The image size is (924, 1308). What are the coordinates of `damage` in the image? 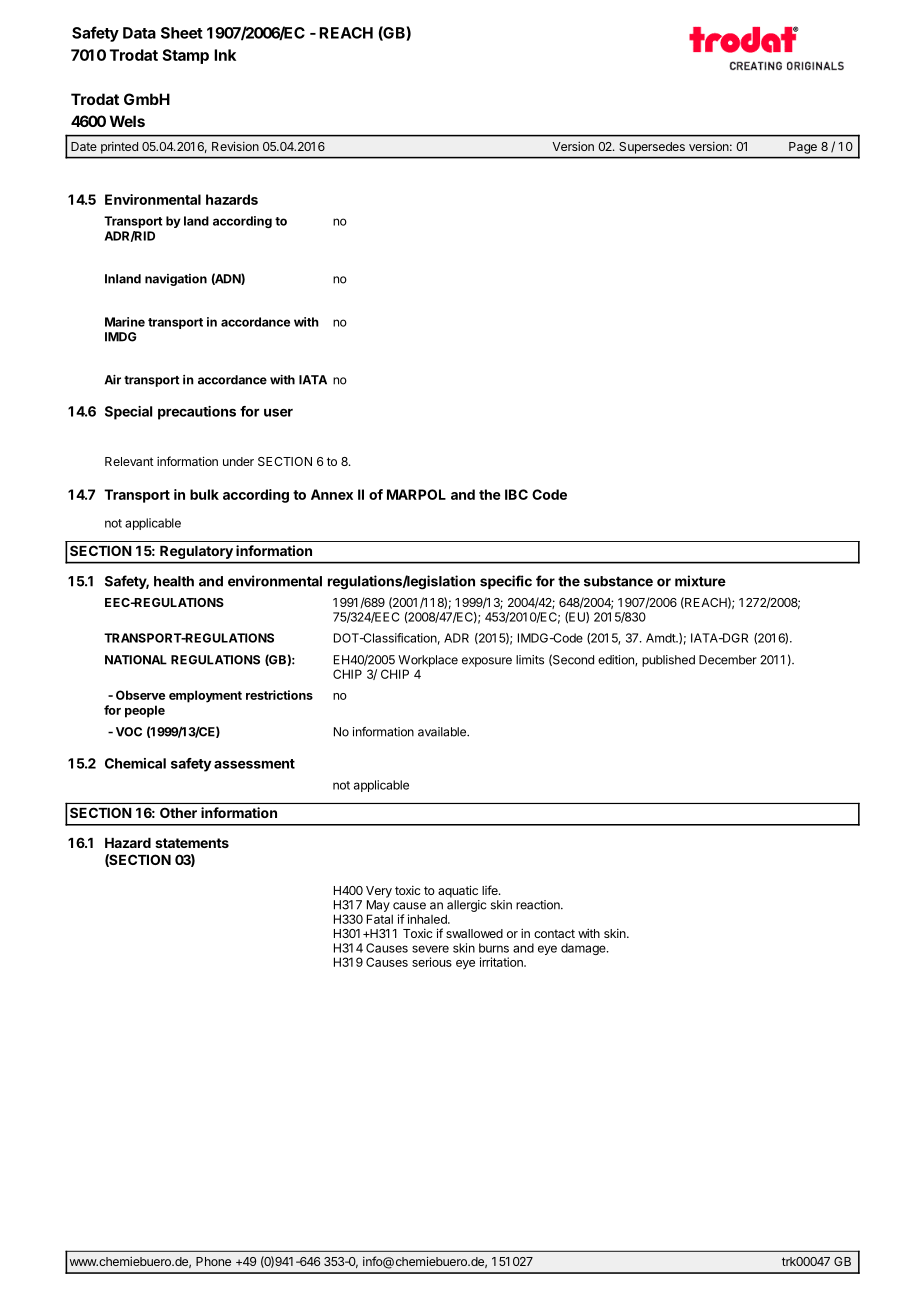 It's located at (584, 949).
